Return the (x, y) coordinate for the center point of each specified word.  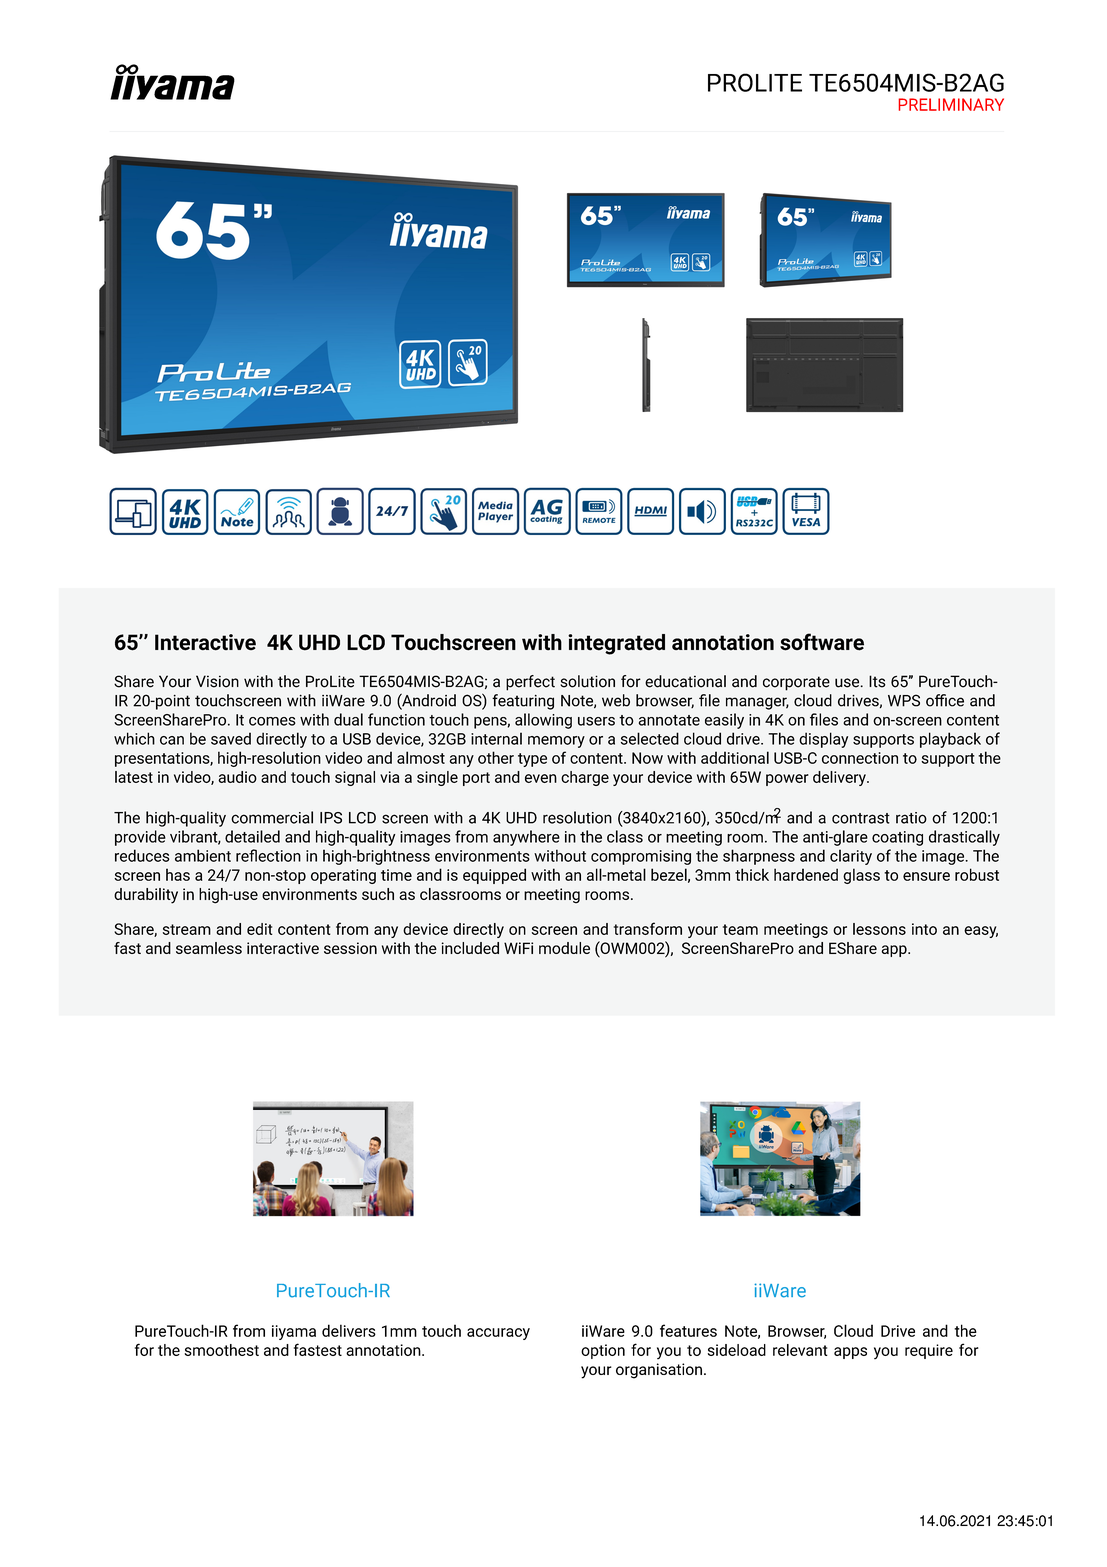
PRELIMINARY (951, 104)
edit (259, 929)
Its (877, 681)
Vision (217, 681)
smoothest (221, 1350)
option (603, 1351)
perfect (530, 683)
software (822, 642)
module (564, 948)
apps (850, 1353)
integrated (616, 644)
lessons (879, 929)
